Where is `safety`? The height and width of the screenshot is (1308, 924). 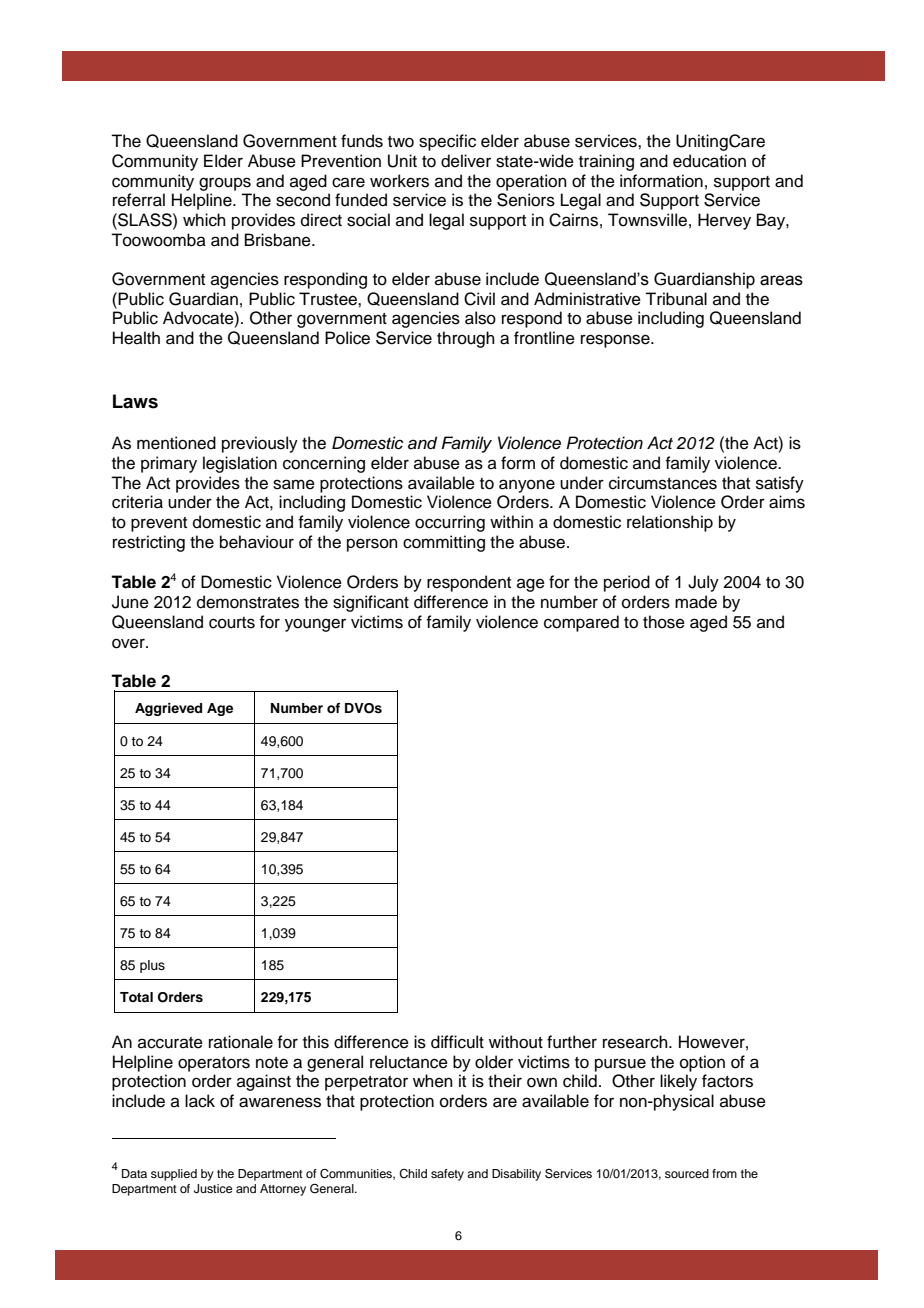 safety is located at coordinates (447, 1175).
